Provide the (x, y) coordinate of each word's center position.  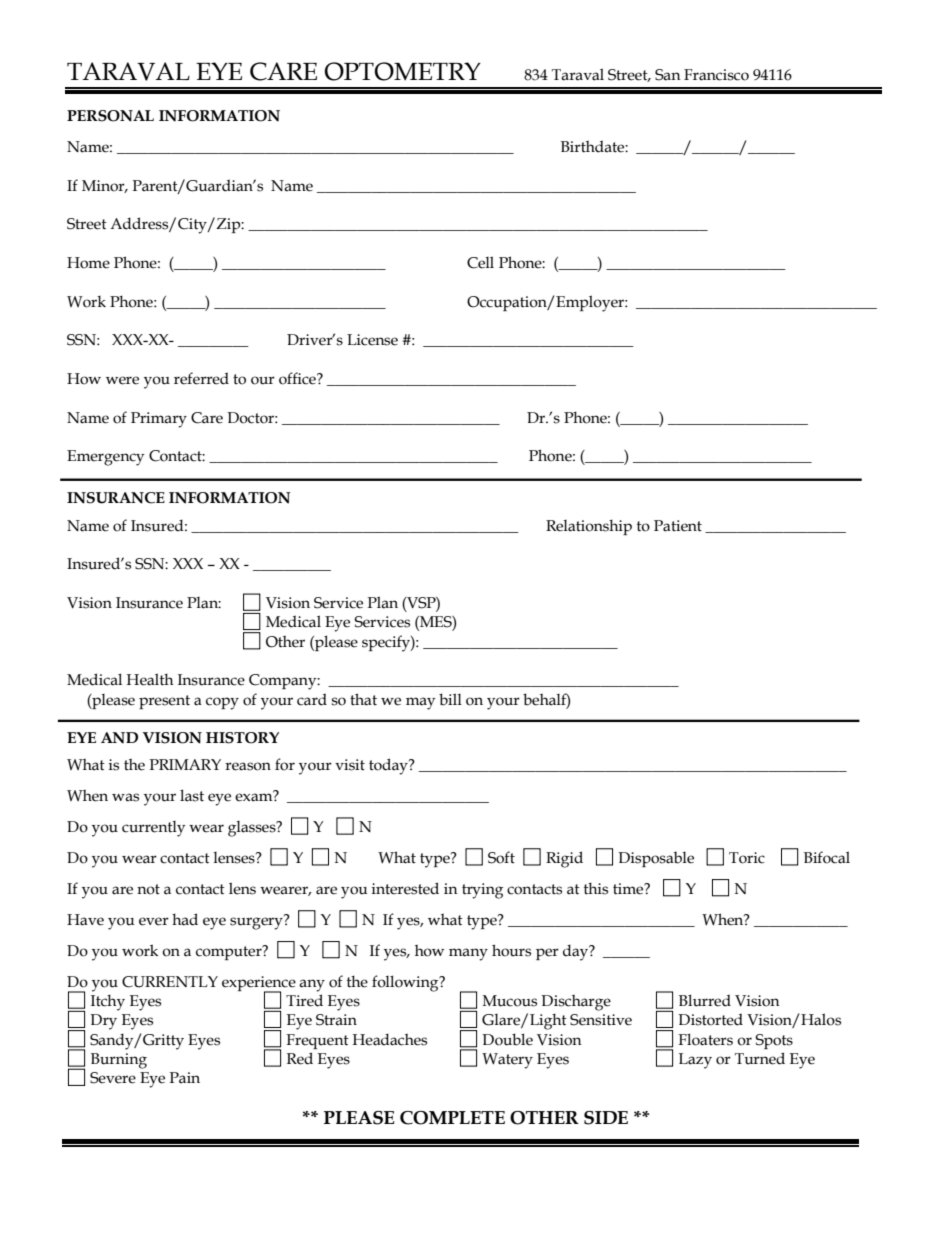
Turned (760, 1058)
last (192, 795)
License (372, 340)
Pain (185, 1078)
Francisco (716, 75)
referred (201, 378)
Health (150, 679)
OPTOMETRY (402, 71)
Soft (501, 857)
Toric (747, 858)
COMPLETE (452, 1118)
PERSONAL (110, 116)
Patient (678, 526)
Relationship (589, 527)
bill (450, 699)
